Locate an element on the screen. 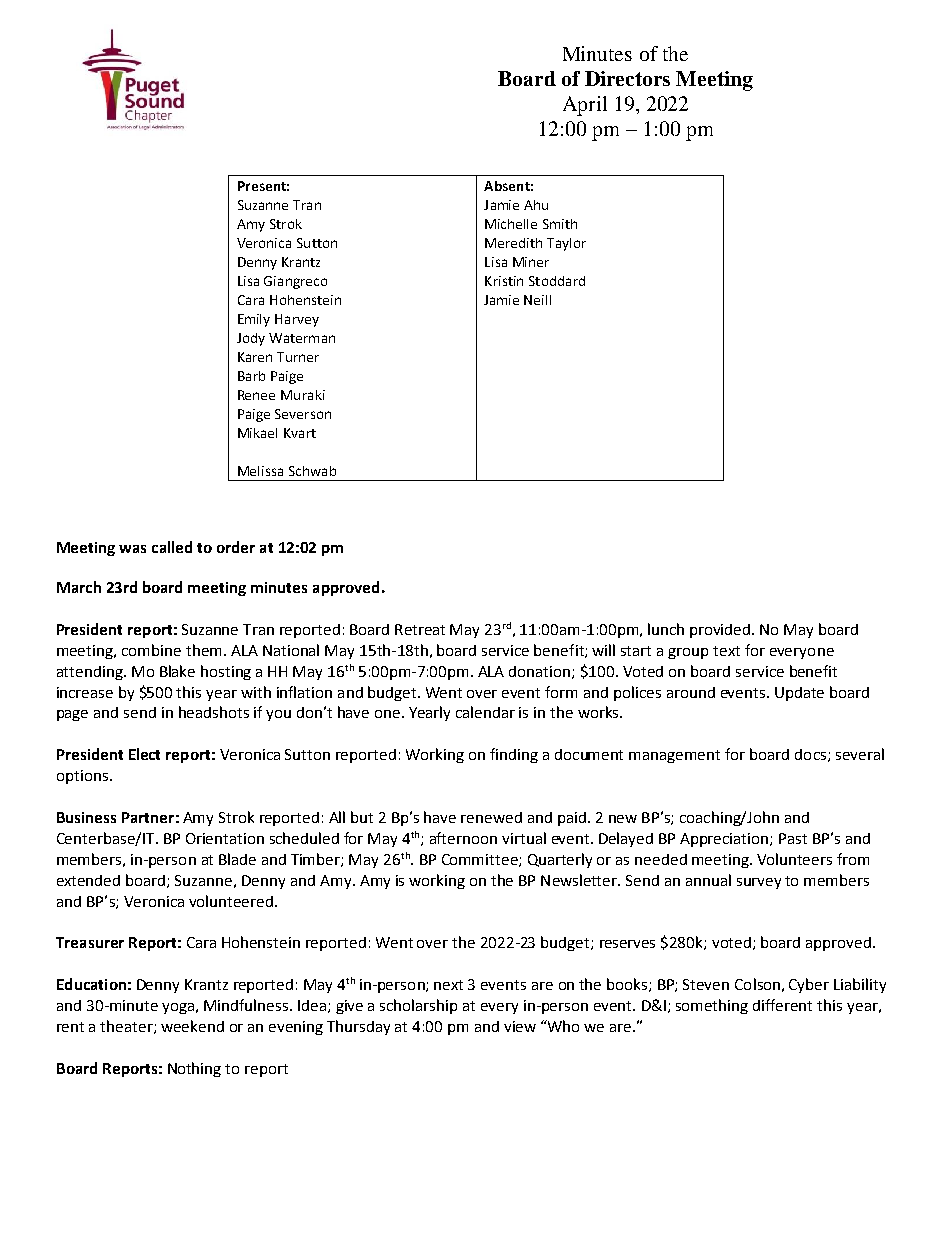 Image resolution: width=952 pixels, height=1233 pixels. Emily is located at coordinates (254, 320).
